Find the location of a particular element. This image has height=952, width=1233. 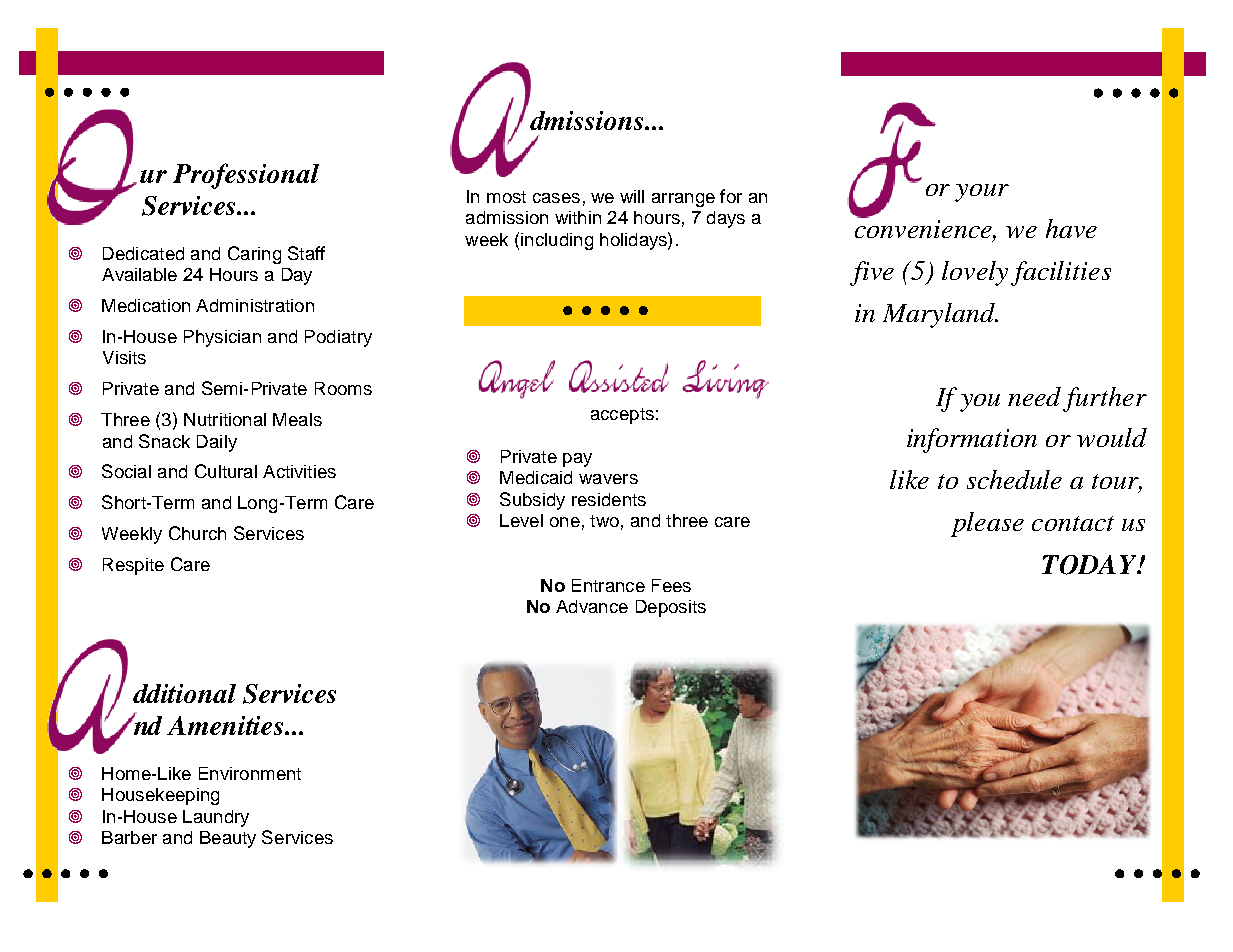

Laundry is located at coordinates (216, 818).
